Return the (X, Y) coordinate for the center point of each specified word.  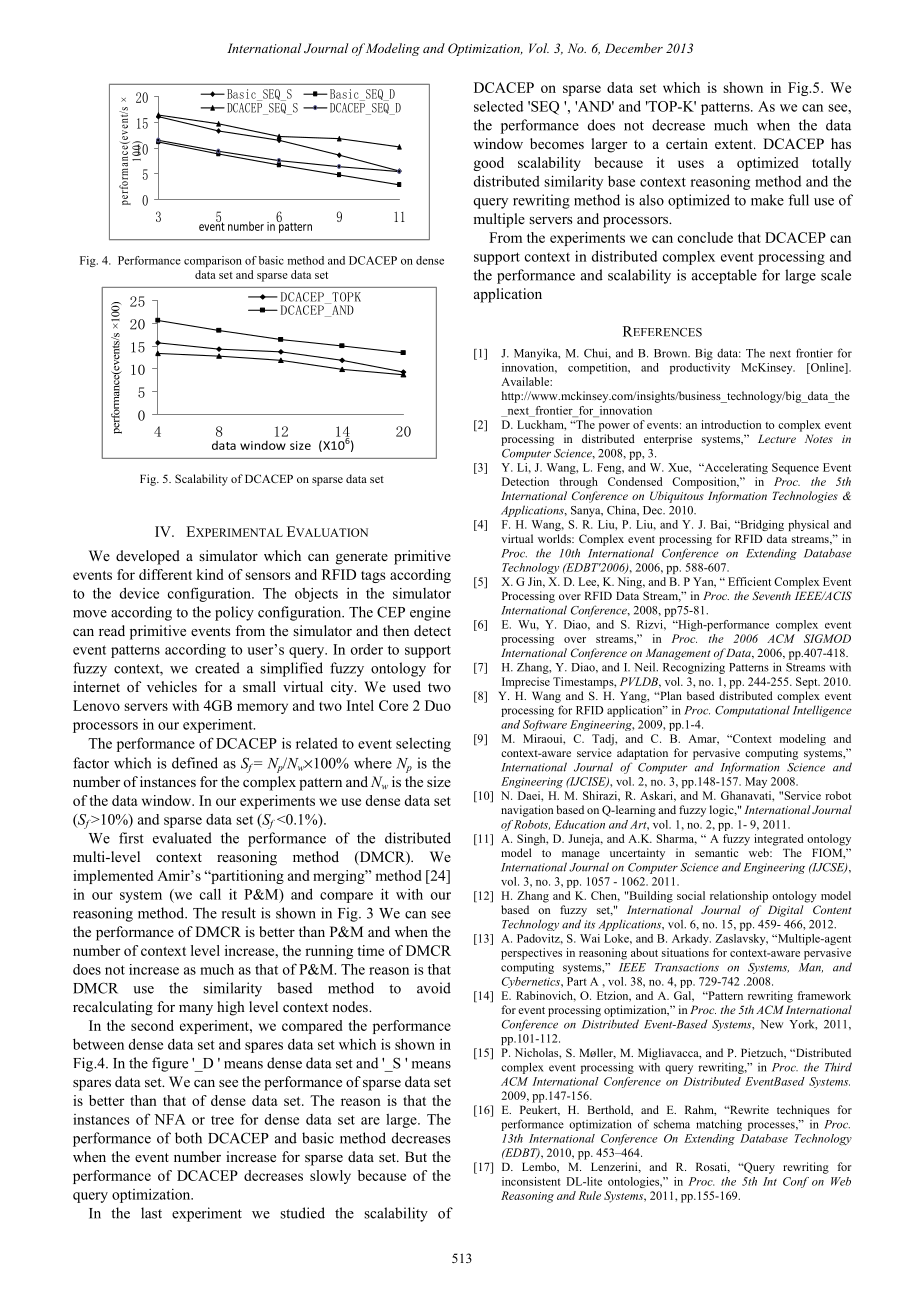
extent (735, 144)
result (239, 913)
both (188, 1138)
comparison (213, 261)
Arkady (691, 939)
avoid (434, 988)
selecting (423, 744)
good (488, 164)
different (165, 574)
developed (148, 557)
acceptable (724, 276)
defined (195, 763)
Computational (752, 711)
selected (498, 106)
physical (808, 525)
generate (362, 558)
